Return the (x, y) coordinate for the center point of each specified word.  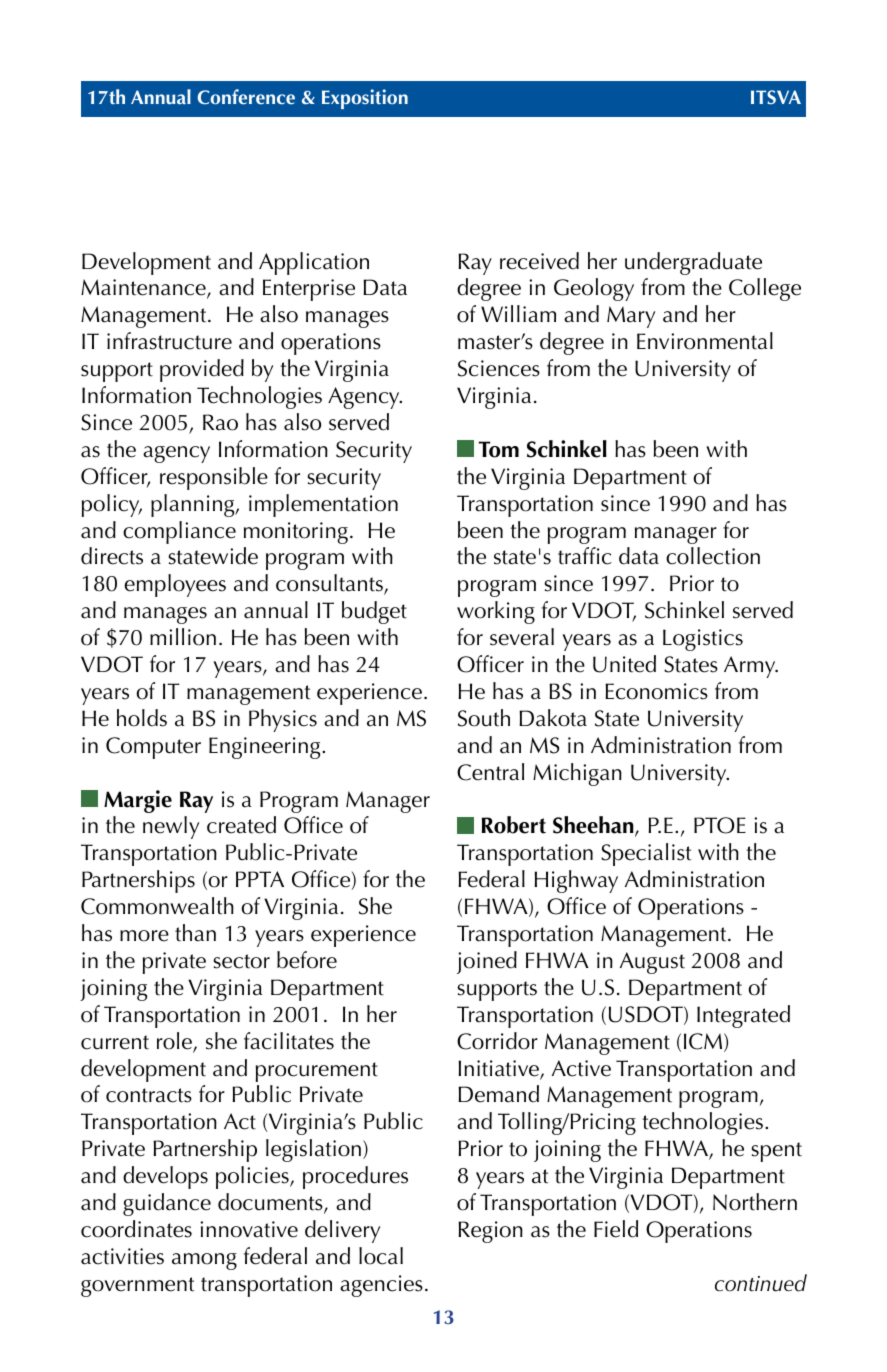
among (204, 1261)
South (484, 718)
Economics (656, 691)
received (539, 261)
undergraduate (693, 263)
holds (142, 718)
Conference (246, 97)
